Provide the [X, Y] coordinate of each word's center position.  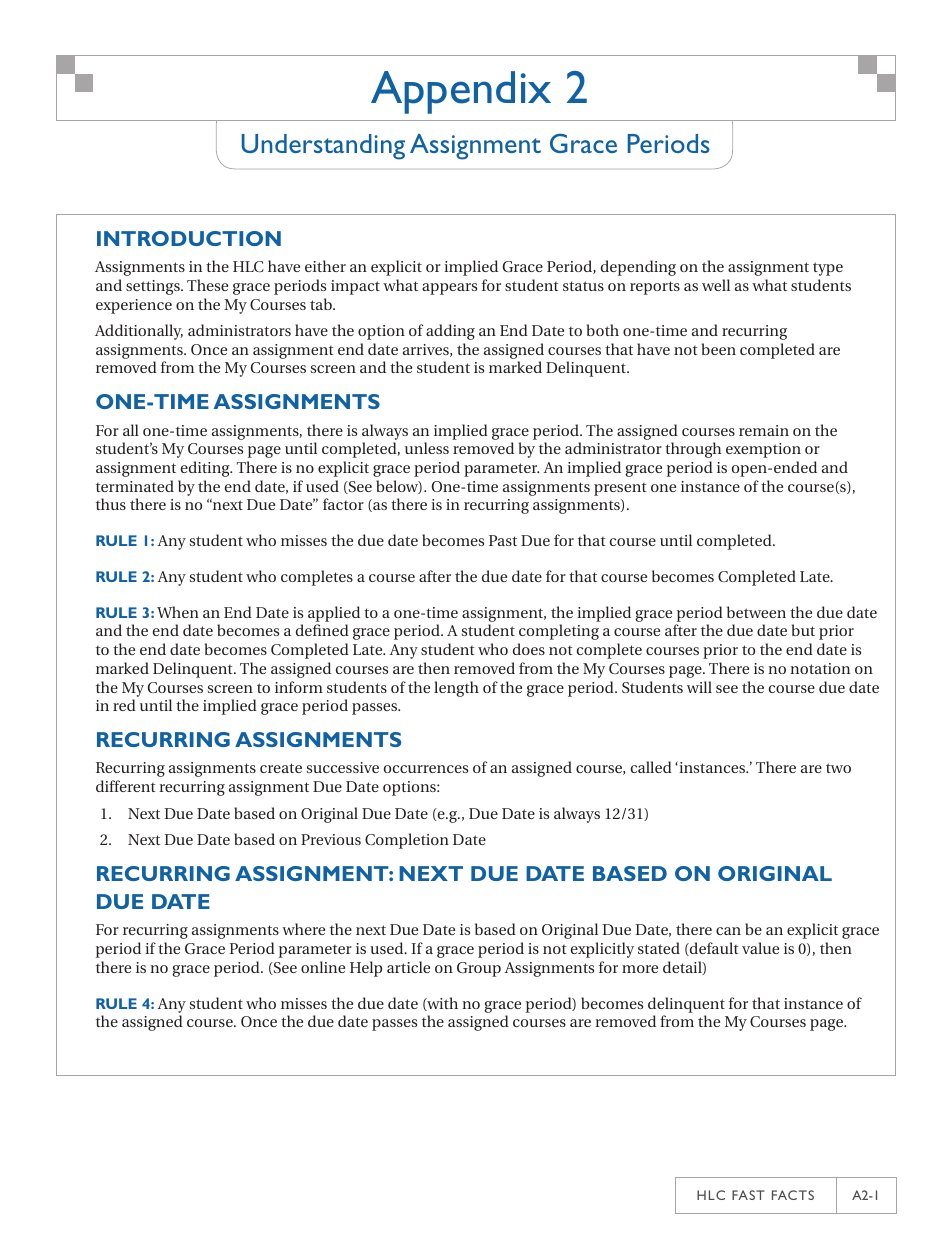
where [303, 929]
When [178, 612]
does [529, 649]
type [828, 269]
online [323, 967]
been [719, 349]
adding [450, 332]
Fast [748, 1195]
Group [479, 969]
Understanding [323, 147]
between [756, 612]
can [728, 931]
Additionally [139, 332]
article [408, 967]
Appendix [461, 92]
